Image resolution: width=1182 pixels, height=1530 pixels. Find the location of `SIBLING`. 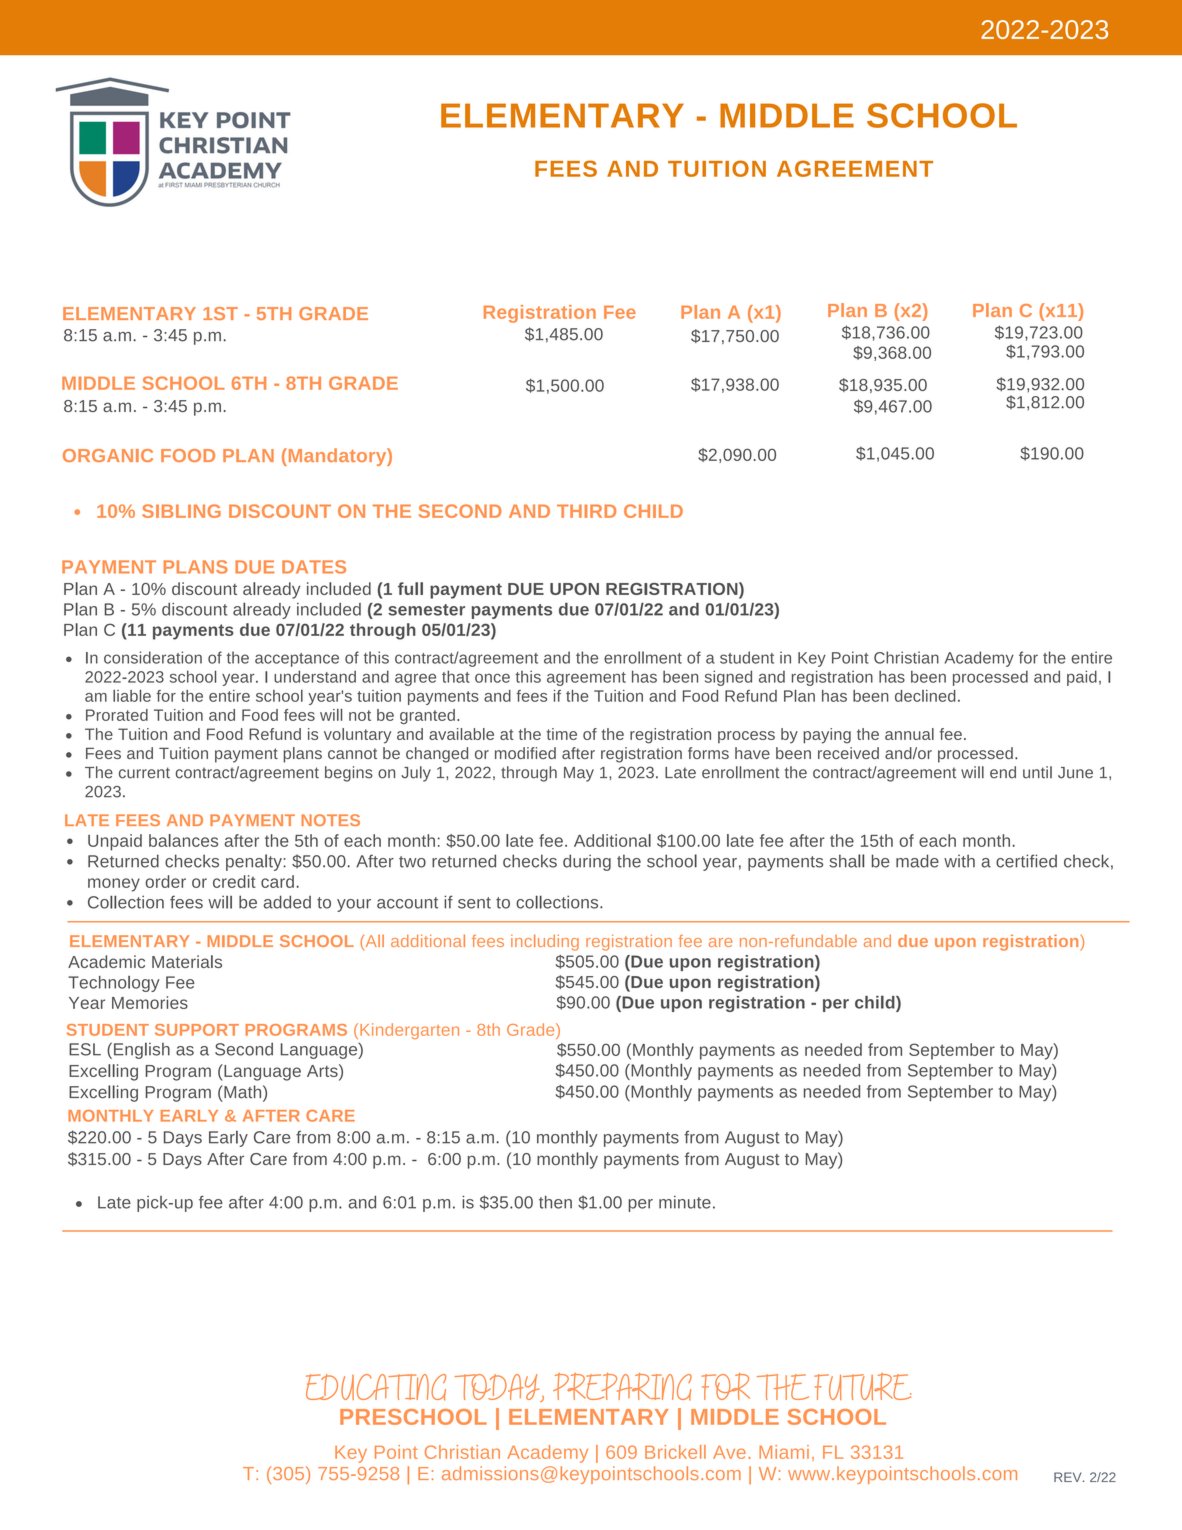

SIBLING is located at coordinates (181, 511).
